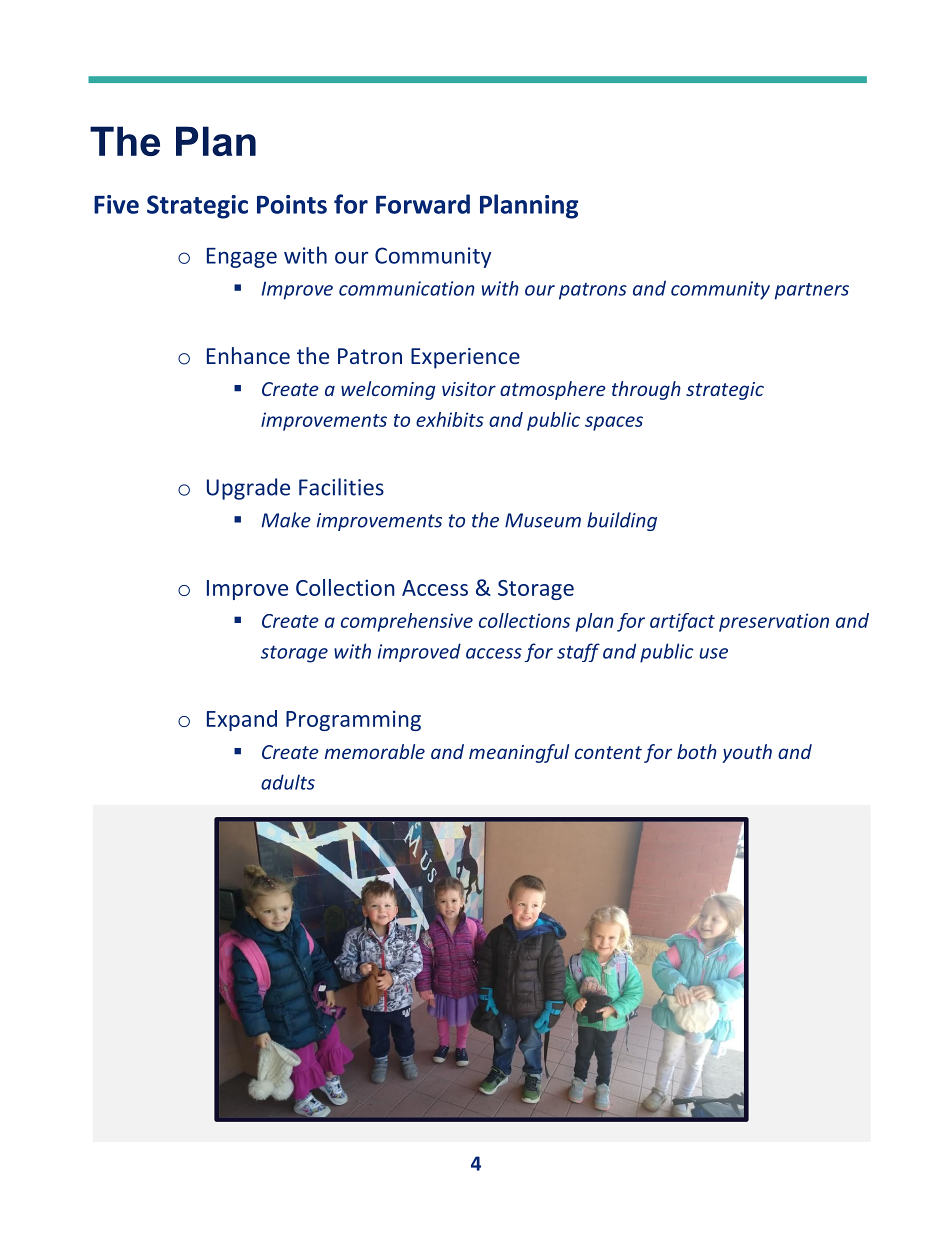 The height and width of the screenshot is (1233, 952). What do you see at coordinates (543, 520) in the screenshot?
I see `Museum` at bounding box center [543, 520].
